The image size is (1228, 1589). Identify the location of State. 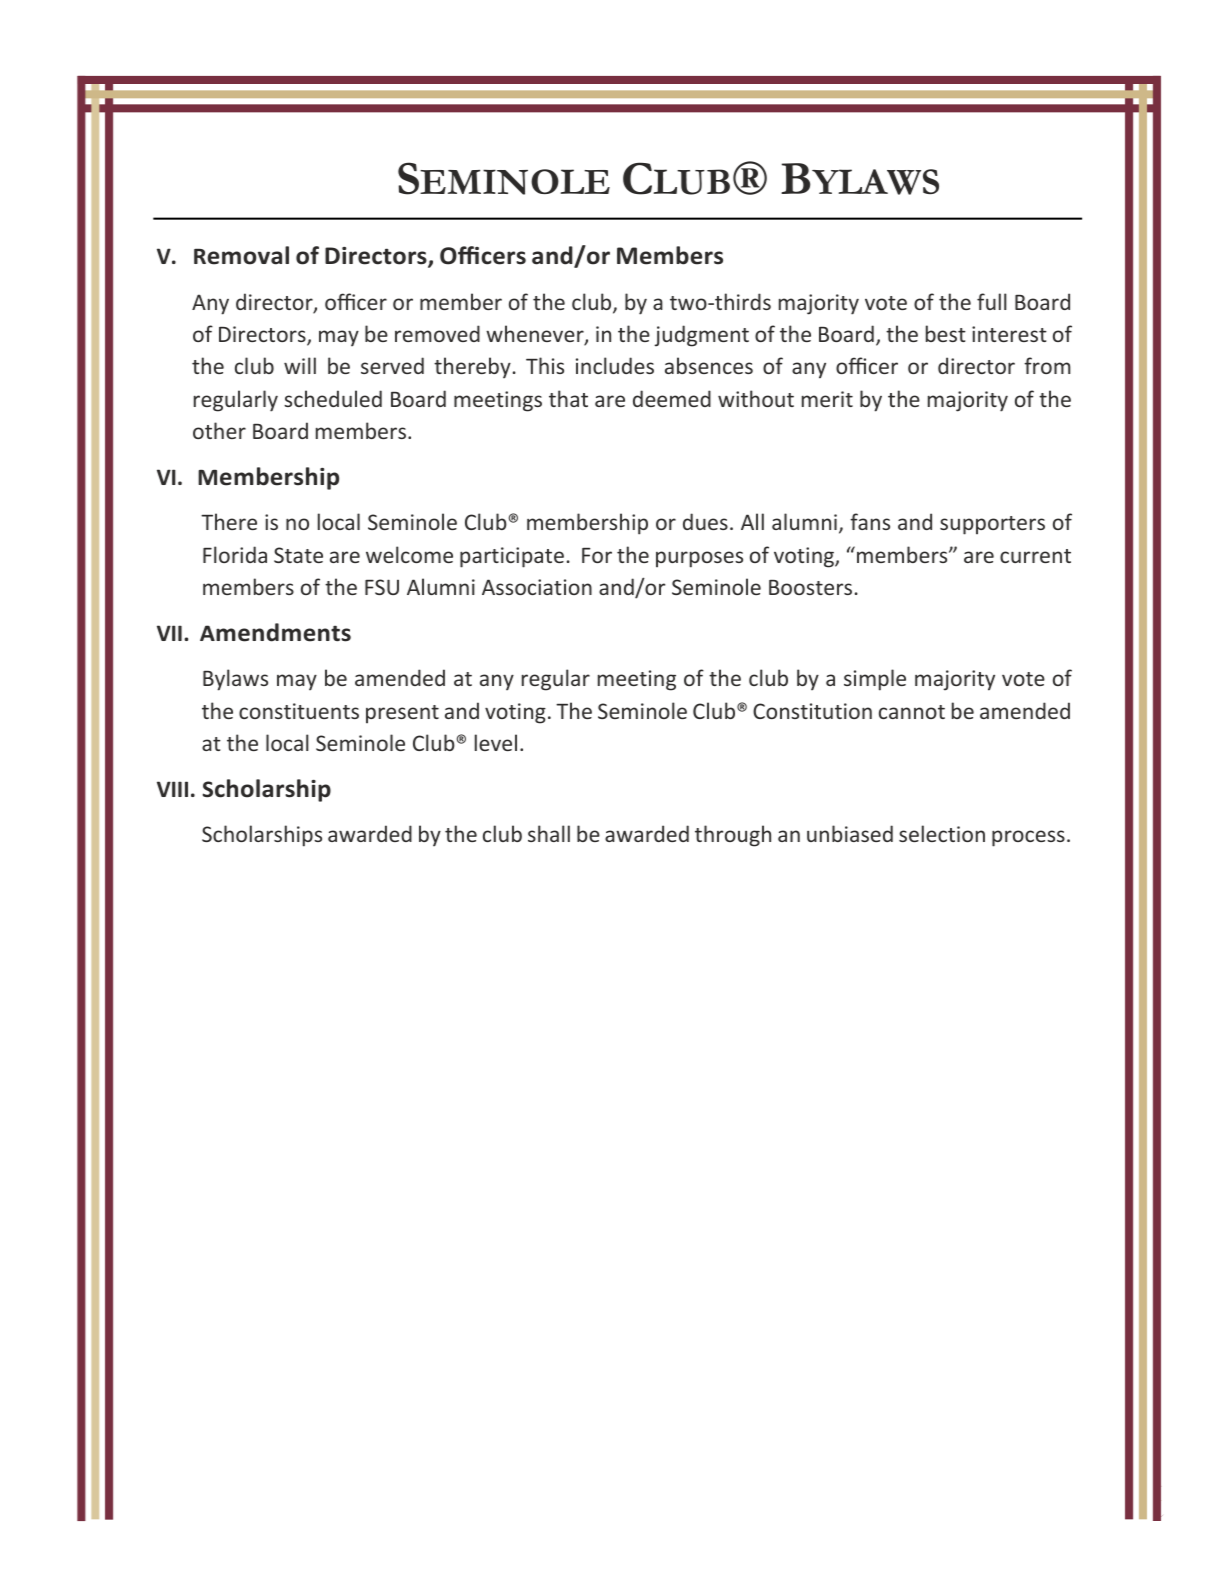
(298, 555).
